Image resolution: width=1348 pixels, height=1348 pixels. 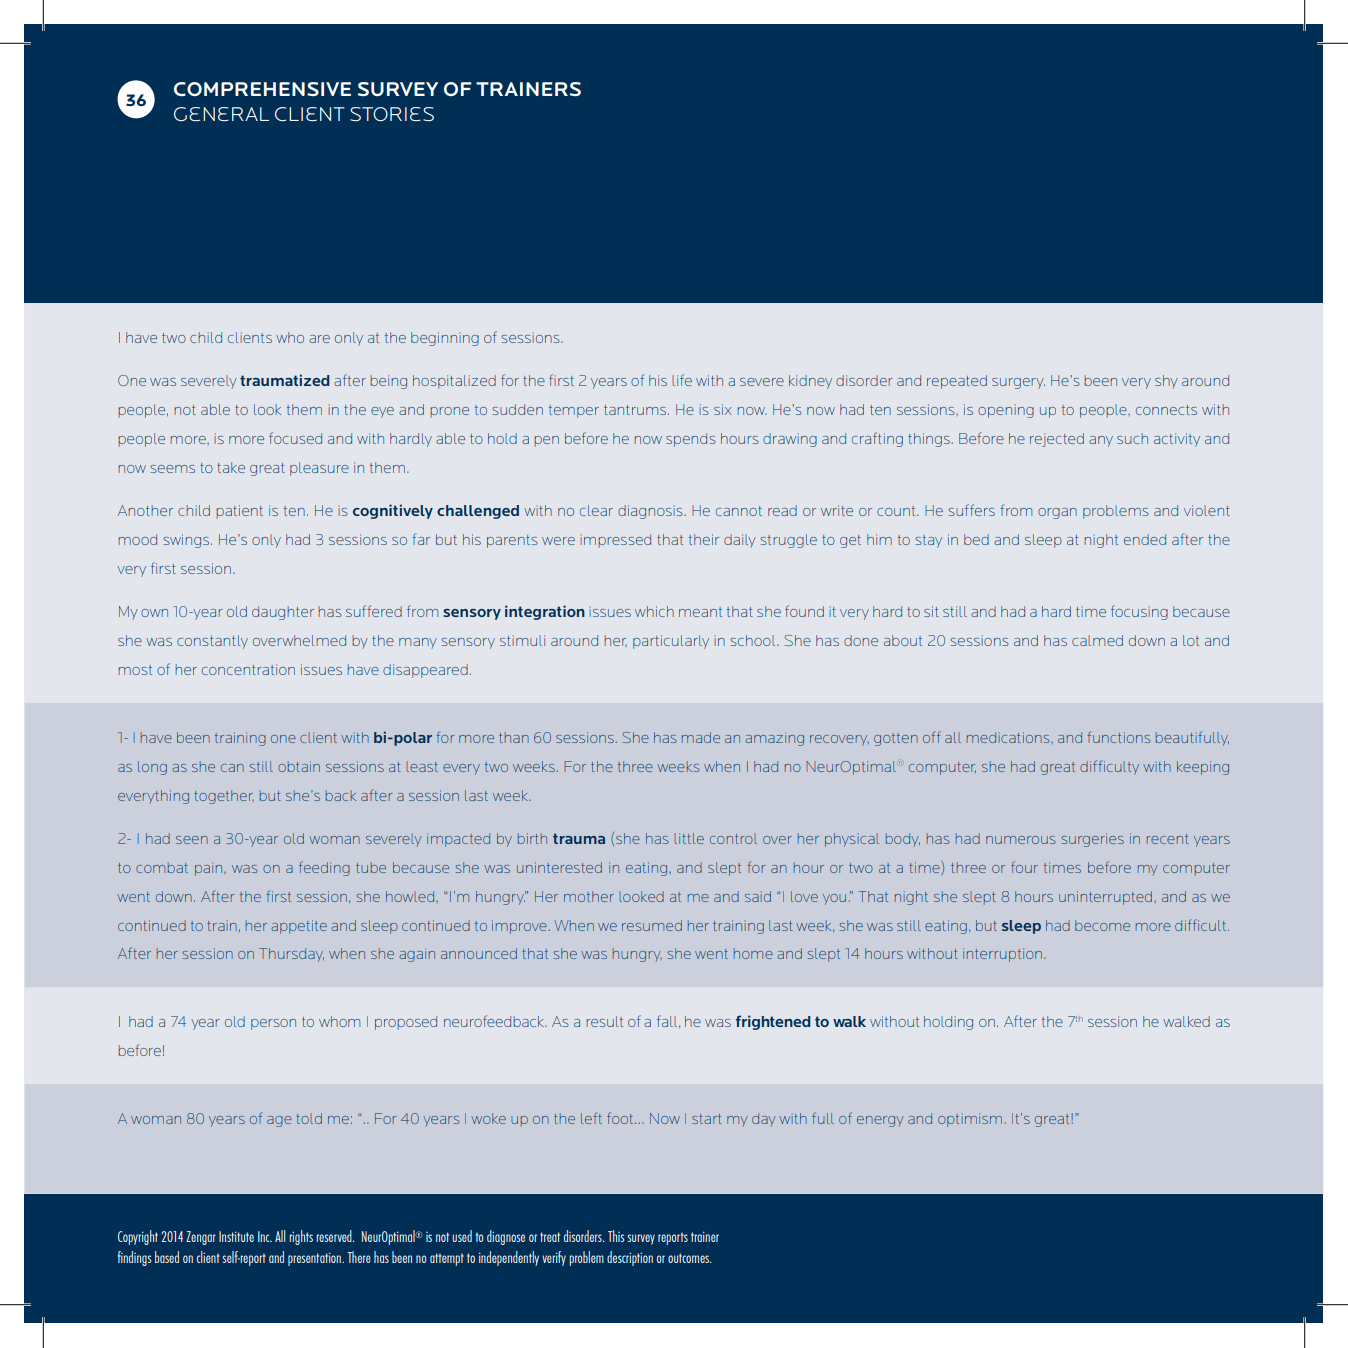 What do you see at coordinates (671, 642) in the image?
I see `particularly` at bounding box center [671, 642].
